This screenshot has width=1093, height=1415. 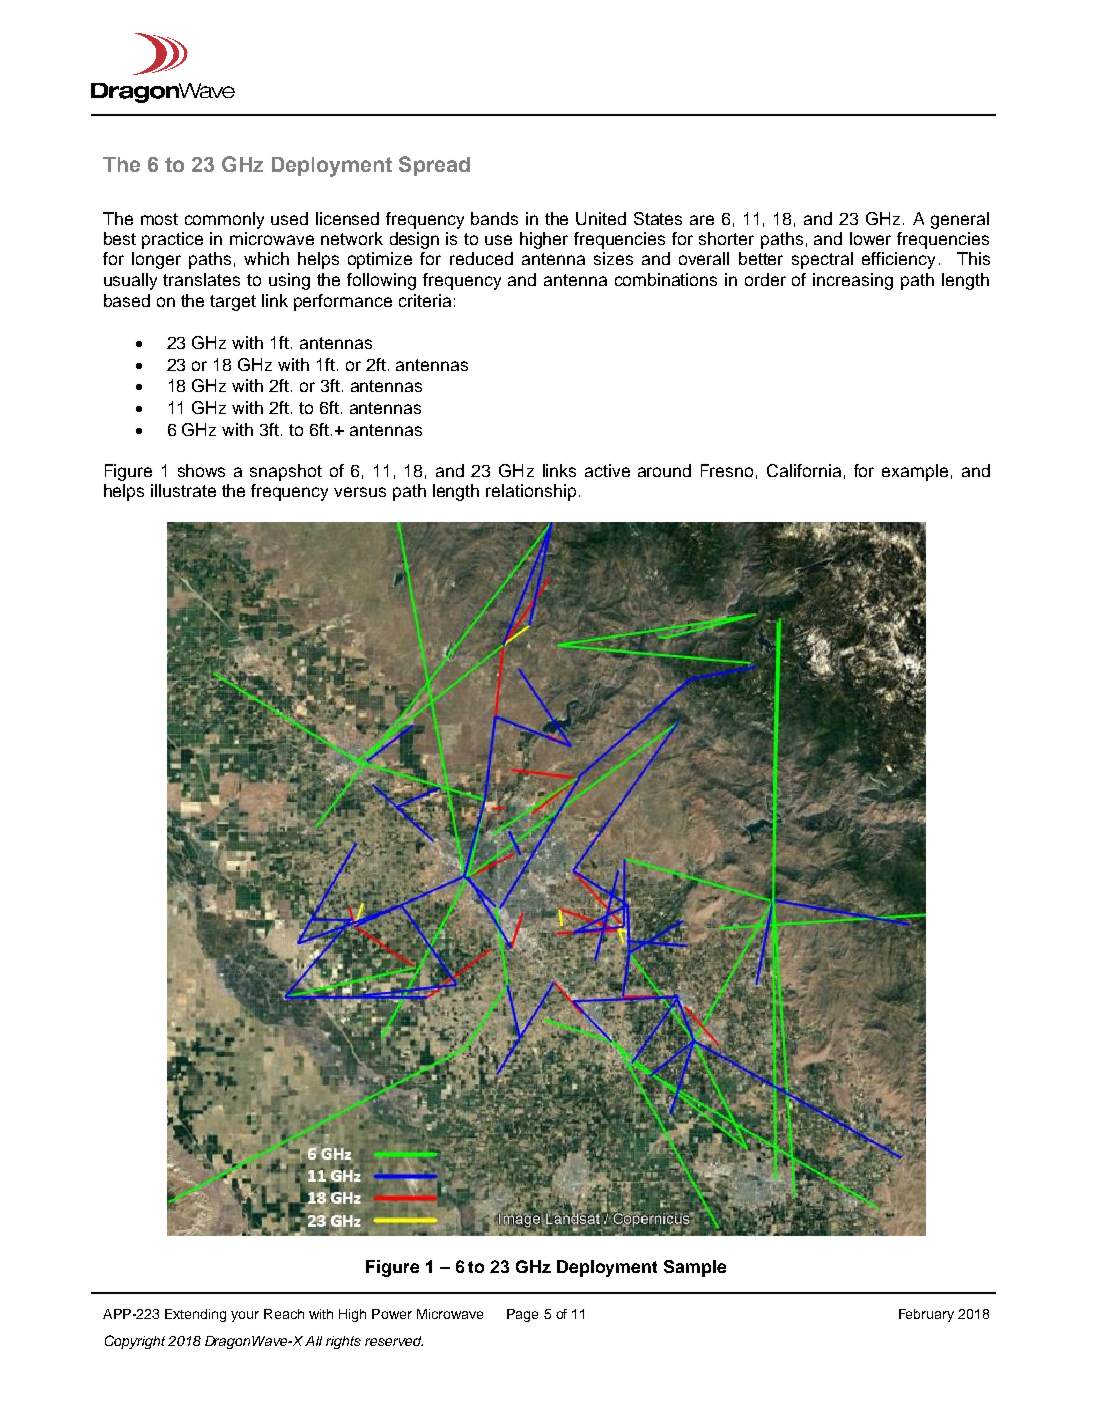 I want to click on Page, so click(x=522, y=1315).
